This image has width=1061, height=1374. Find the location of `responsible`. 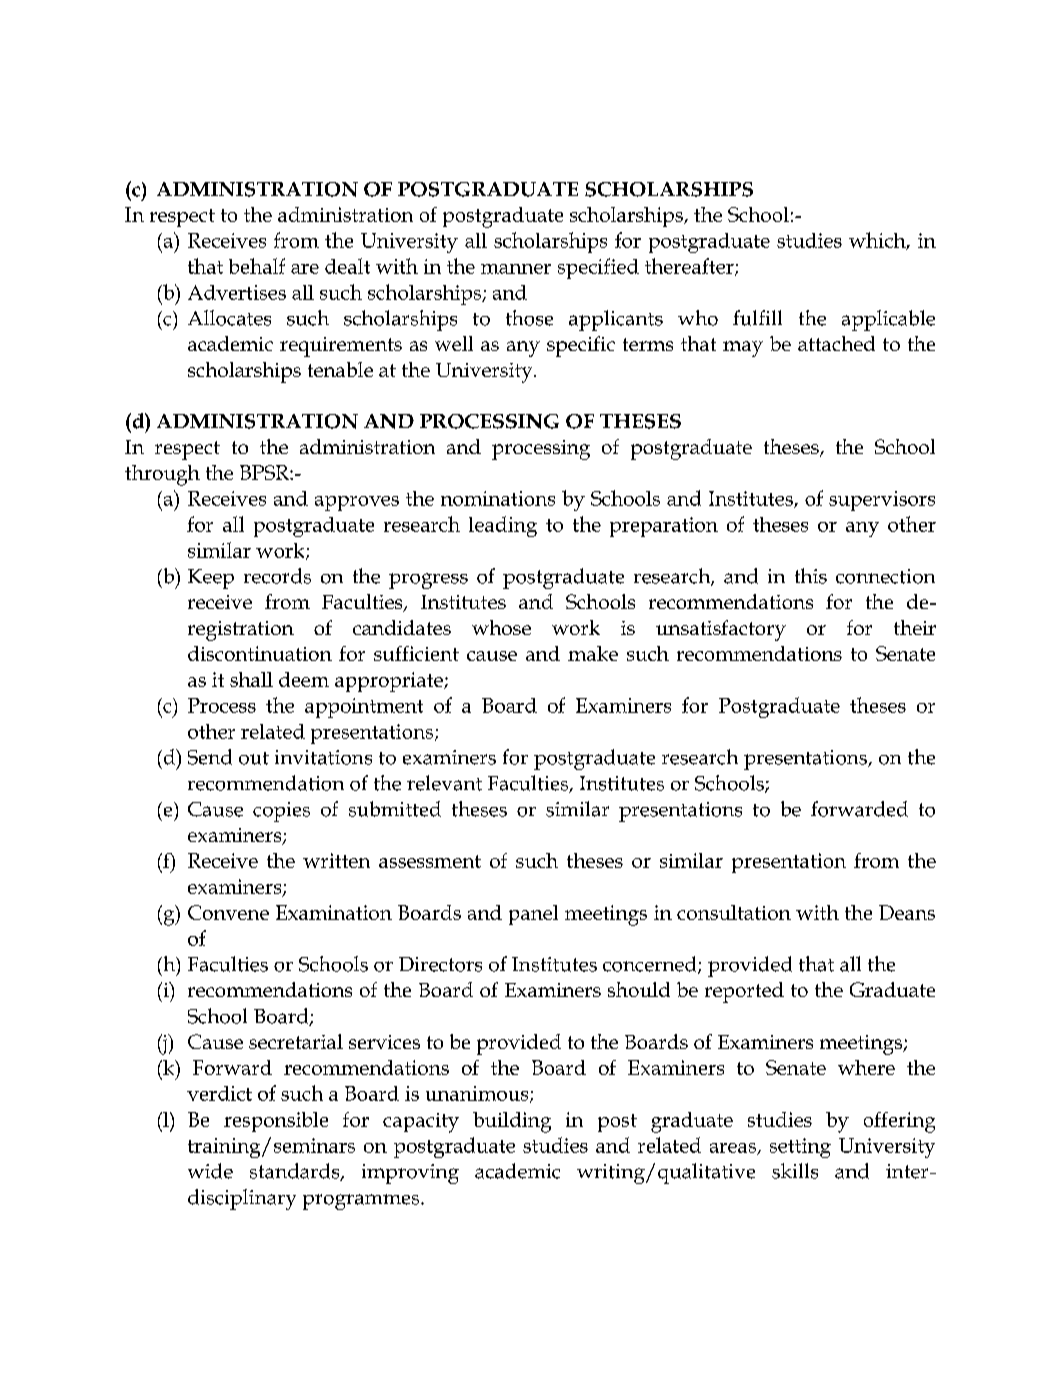

responsible is located at coordinates (276, 1122).
